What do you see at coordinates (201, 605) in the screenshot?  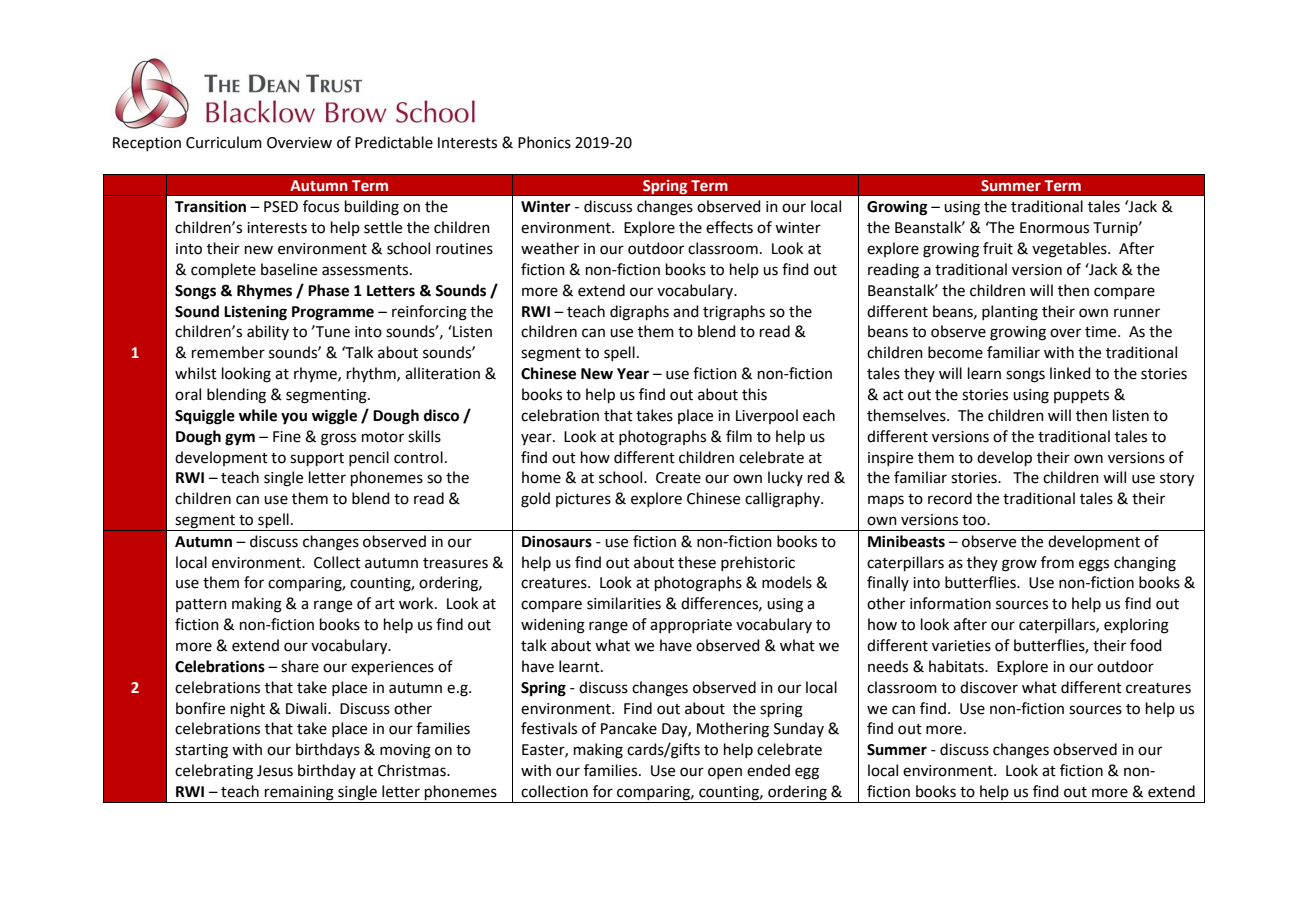 I see `pattern` at bounding box center [201, 605].
